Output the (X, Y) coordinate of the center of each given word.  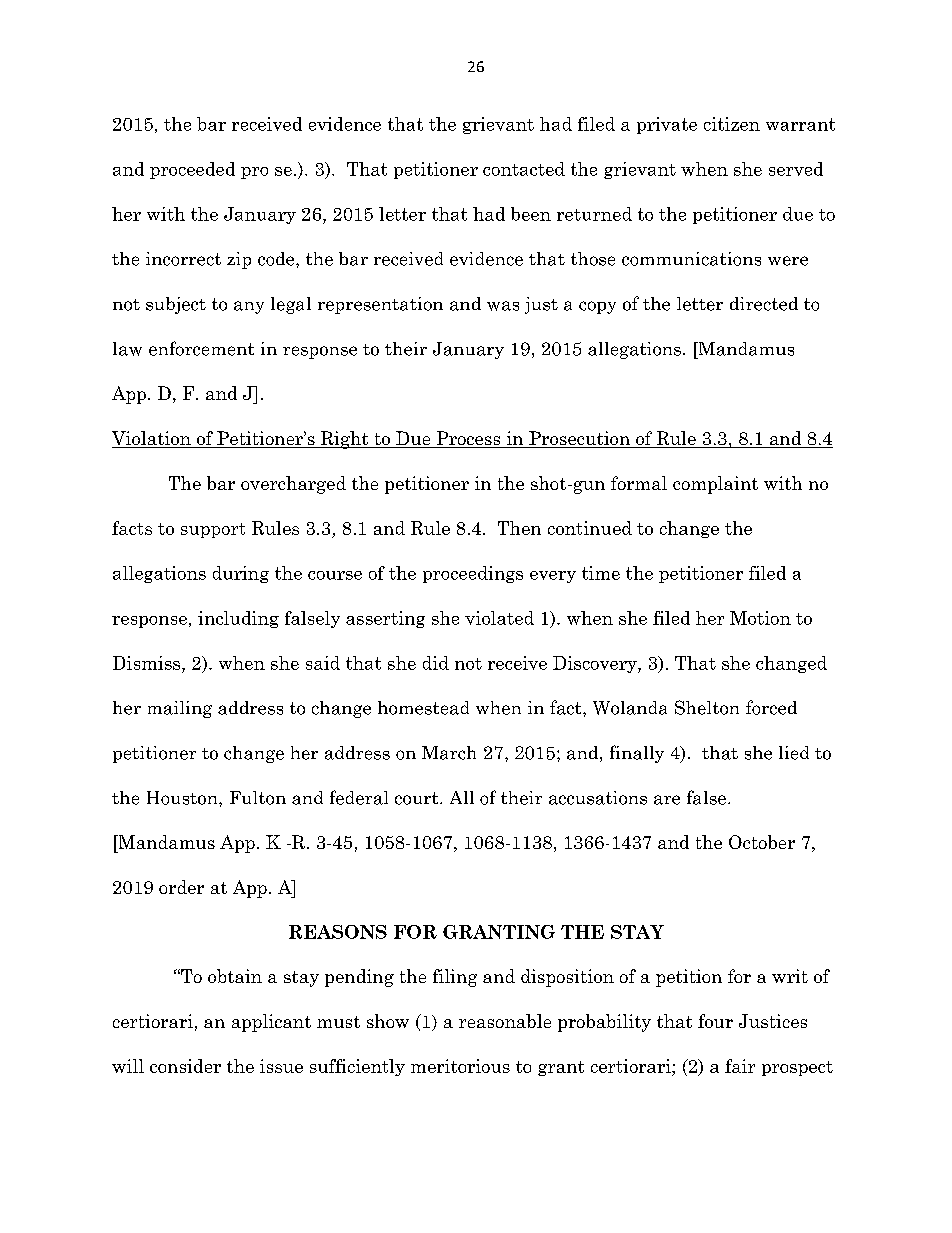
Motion (760, 618)
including (238, 619)
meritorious (460, 1066)
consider (185, 1066)
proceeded (192, 170)
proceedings (473, 574)
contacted (524, 169)
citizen (732, 124)
